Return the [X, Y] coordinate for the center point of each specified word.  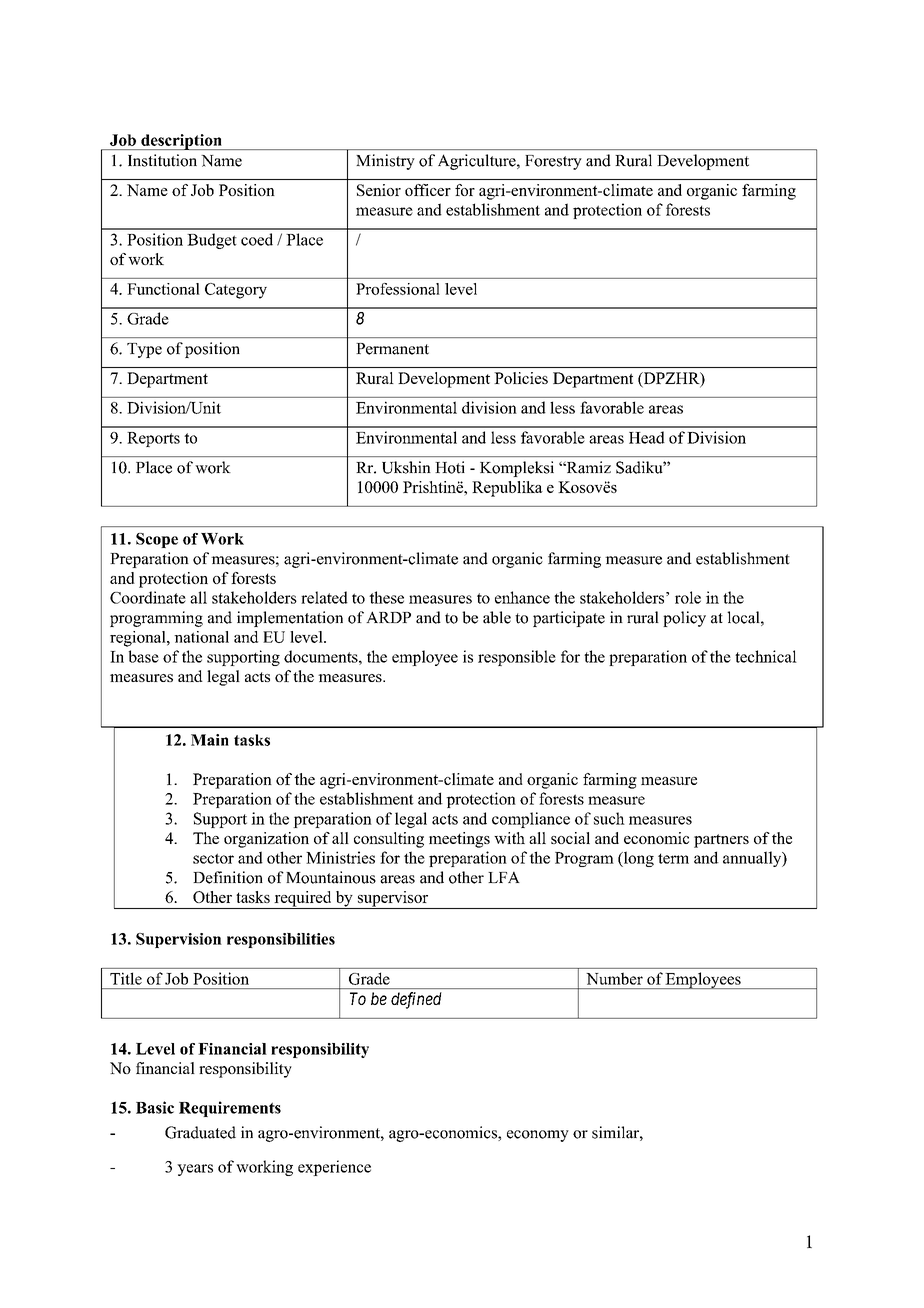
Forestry [553, 162]
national [201, 637]
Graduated [200, 1132]
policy [684, 619]
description [181, 142]
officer [428, 190]
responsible [517, 658]
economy [538, 1136]
